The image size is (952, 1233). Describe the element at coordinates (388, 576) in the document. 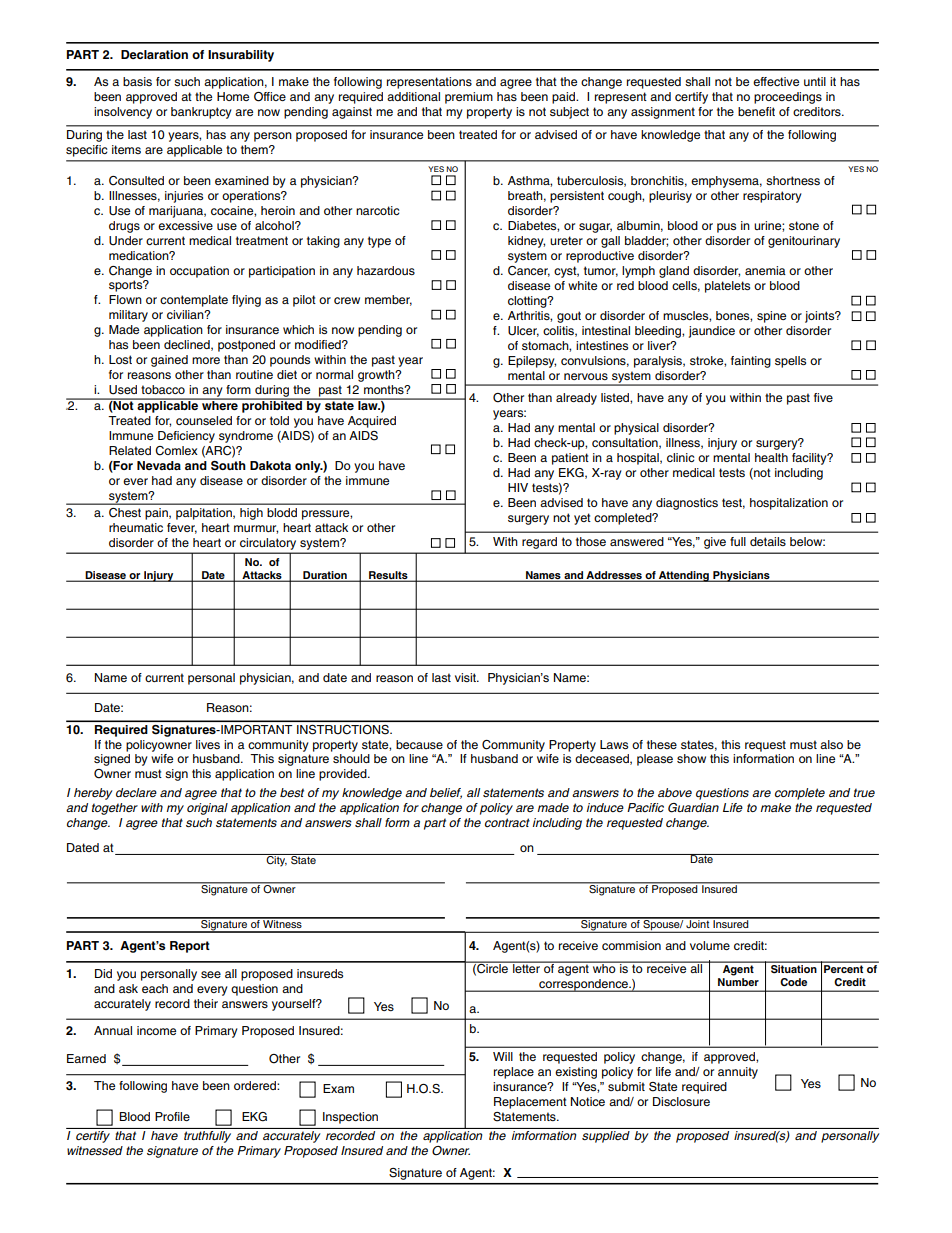

I see `Results` at that location.
